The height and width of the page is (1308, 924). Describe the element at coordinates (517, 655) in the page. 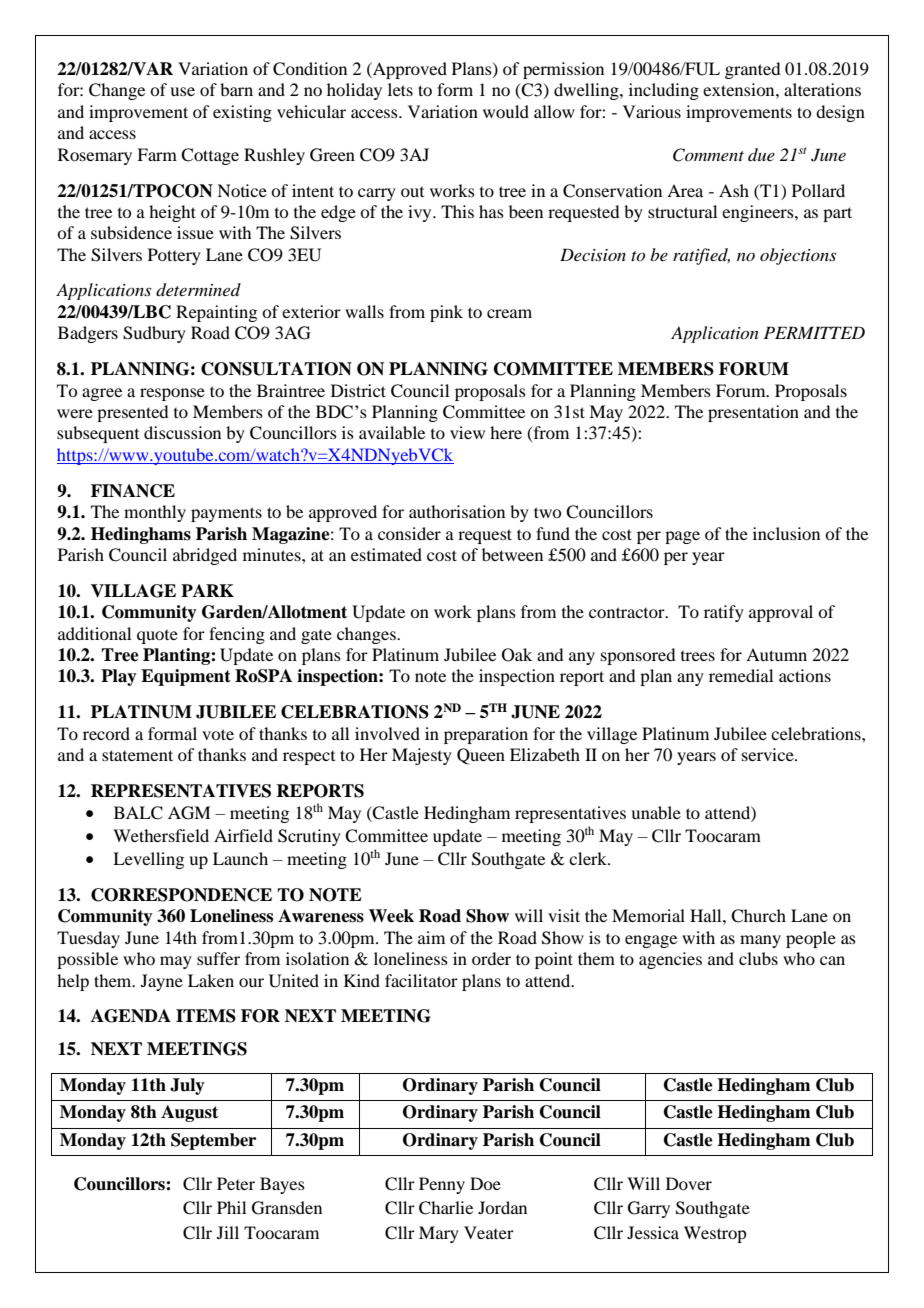

I see `Oak` at that location.
